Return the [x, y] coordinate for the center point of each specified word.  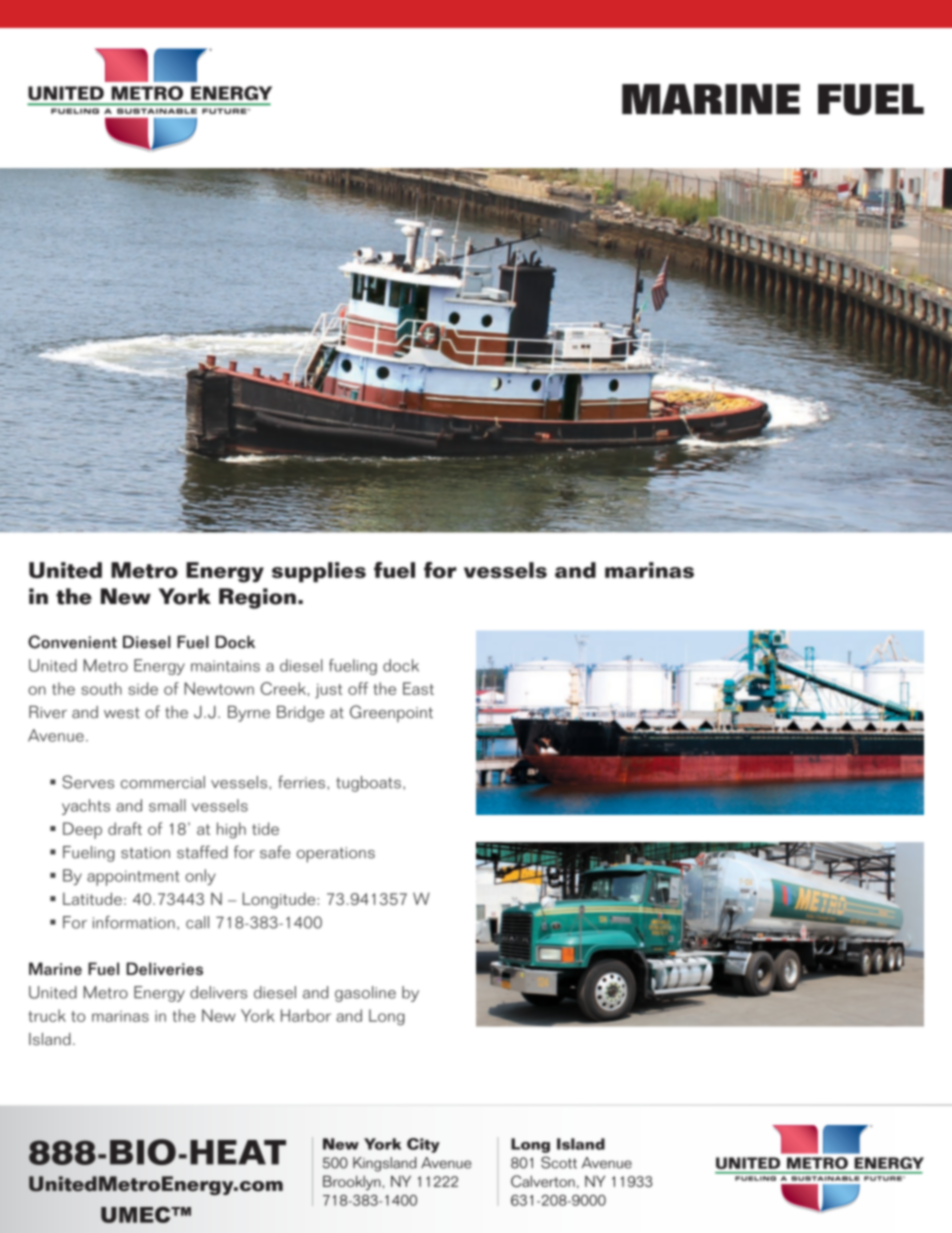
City [423, 1145]
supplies [319, 572]
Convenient [72, 642]
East [418, 688]
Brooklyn [352, 1182]
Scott [559, 1162]
